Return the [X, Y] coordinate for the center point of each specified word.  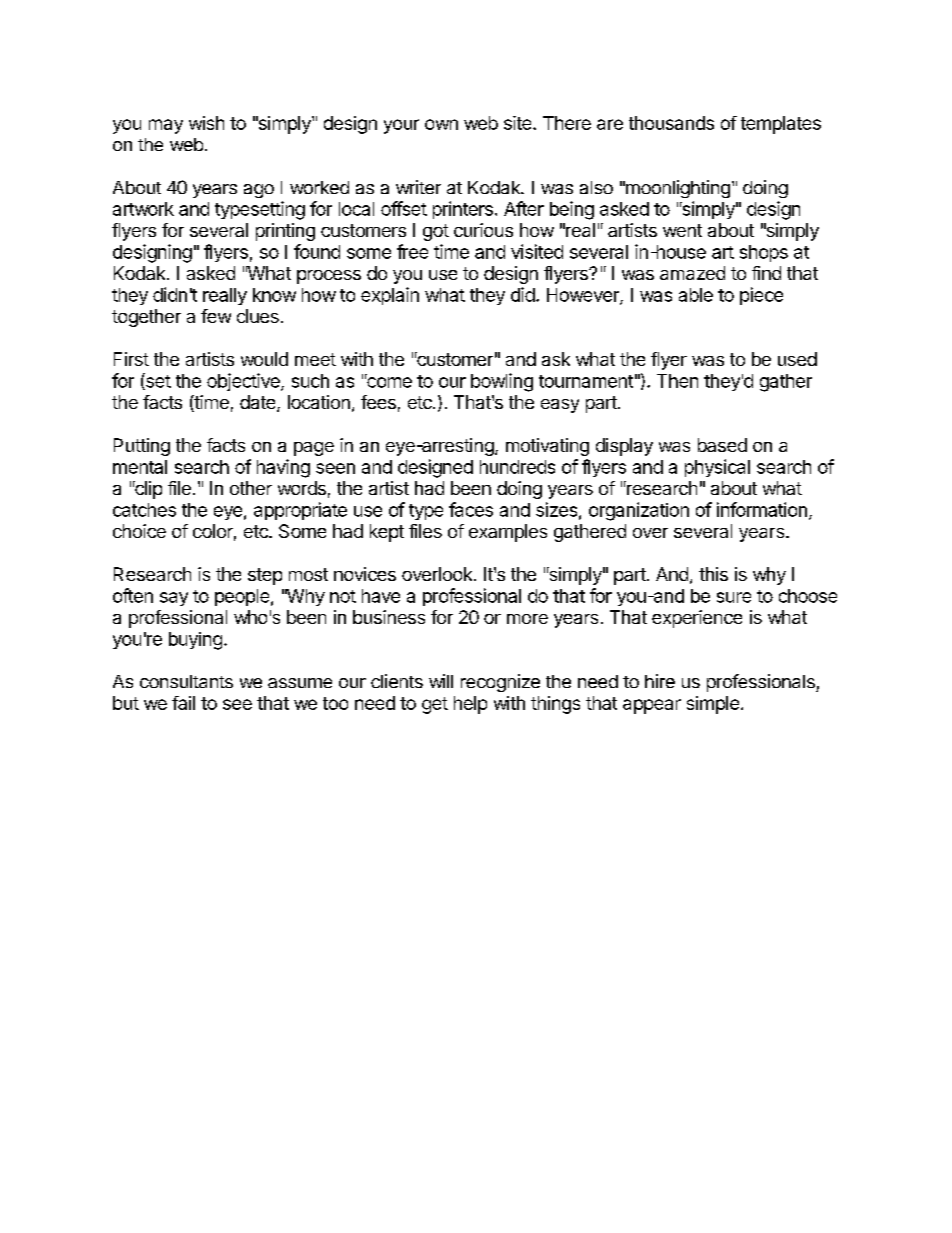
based [722, 445]
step [265, 576]
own [441, 124]
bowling [502, 382]
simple [713, 705]
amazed [692, 273]
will [441, 681]
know [274, 295]
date [259, 403]
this [713, 574]
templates [781, 125]
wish [206, 123]
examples [508, 533]
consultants [186, 681]
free [412, 251]
